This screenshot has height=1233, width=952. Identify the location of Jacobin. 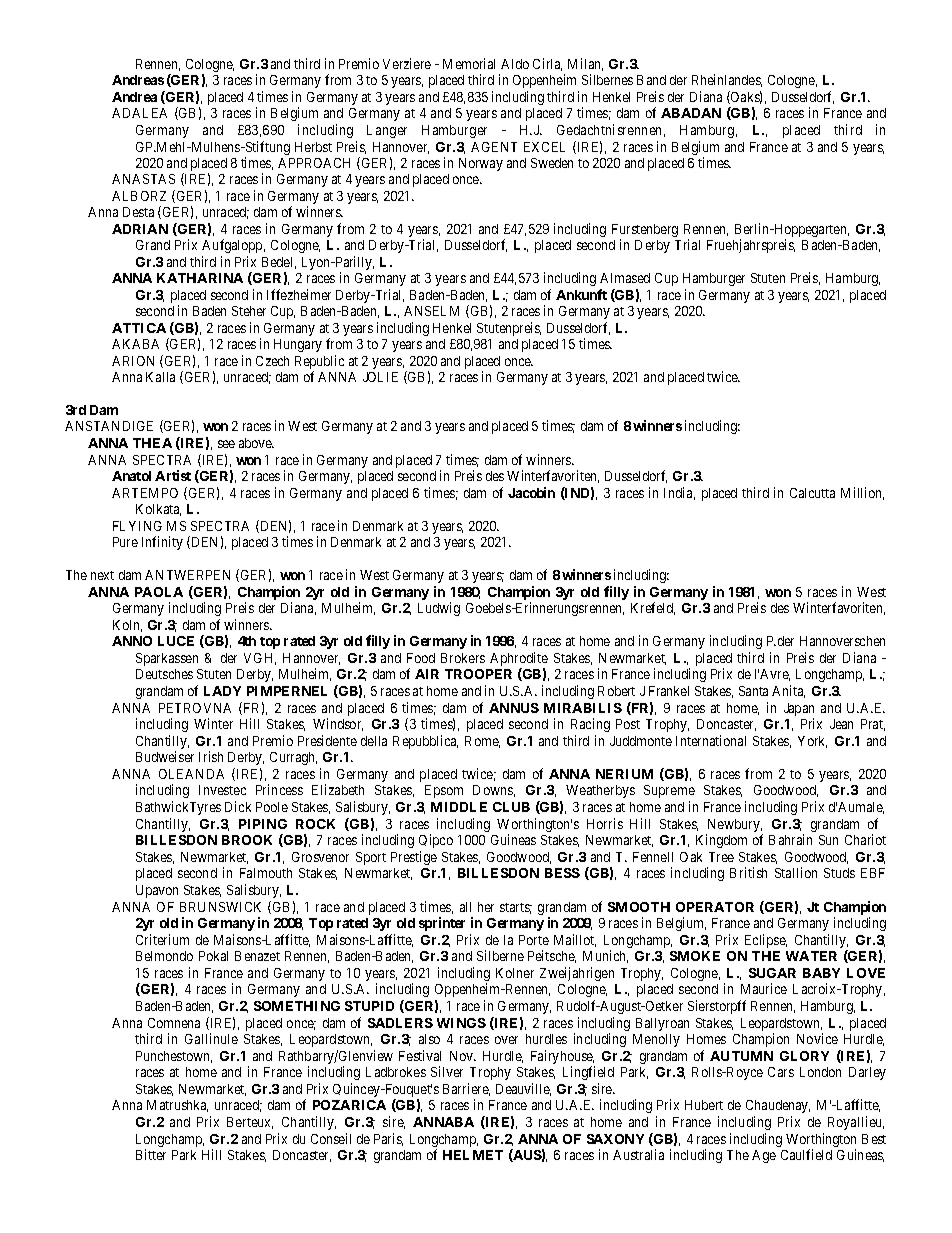
(531, 492).
